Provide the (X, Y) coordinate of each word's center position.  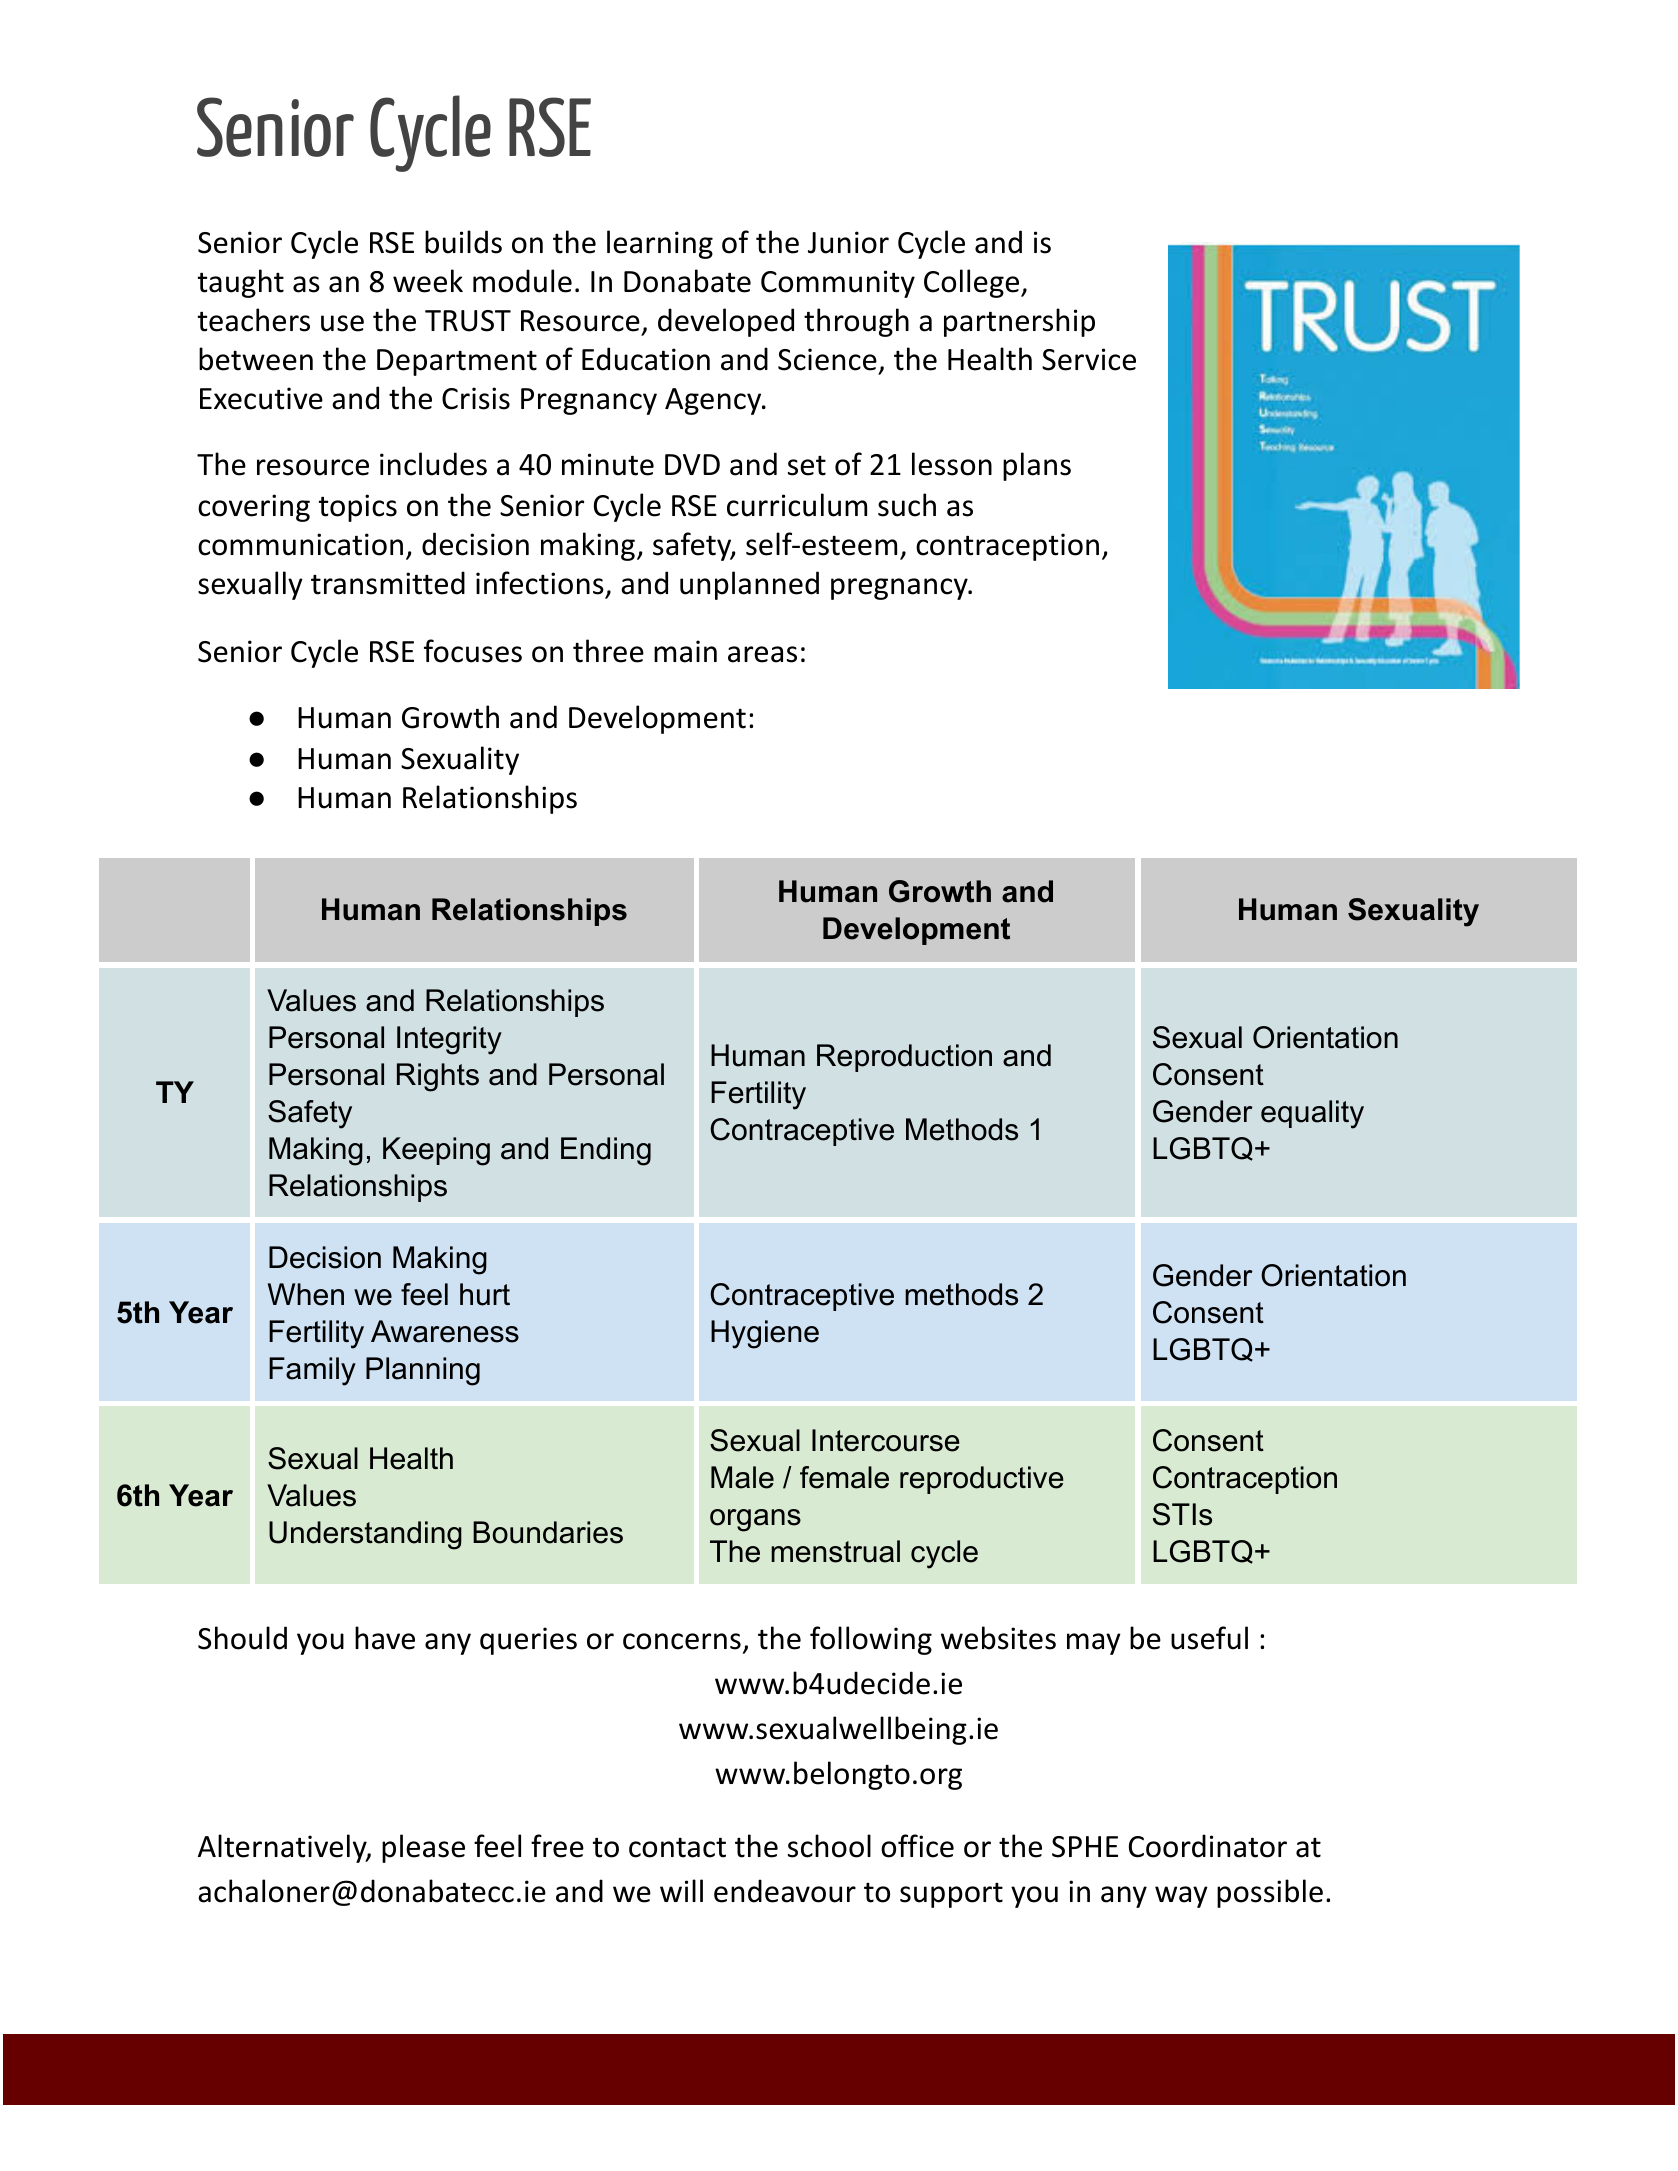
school (829, 1846)
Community (838, 284)
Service (1089, 359)
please (423, 1848)
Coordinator (1208, 1846)
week (428, 281)
